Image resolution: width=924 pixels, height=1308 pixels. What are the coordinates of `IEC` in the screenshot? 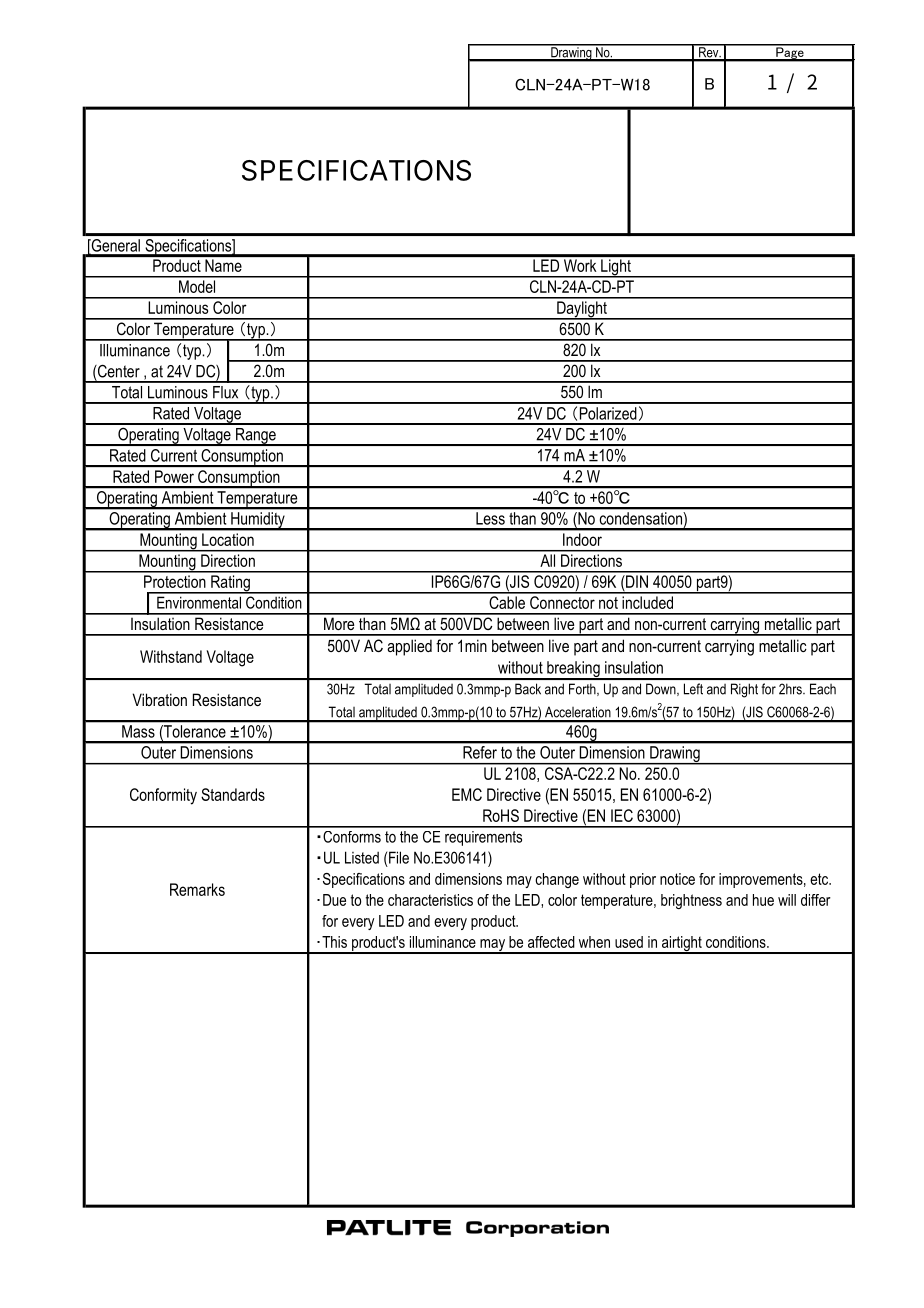 It's located at (622, 815).
